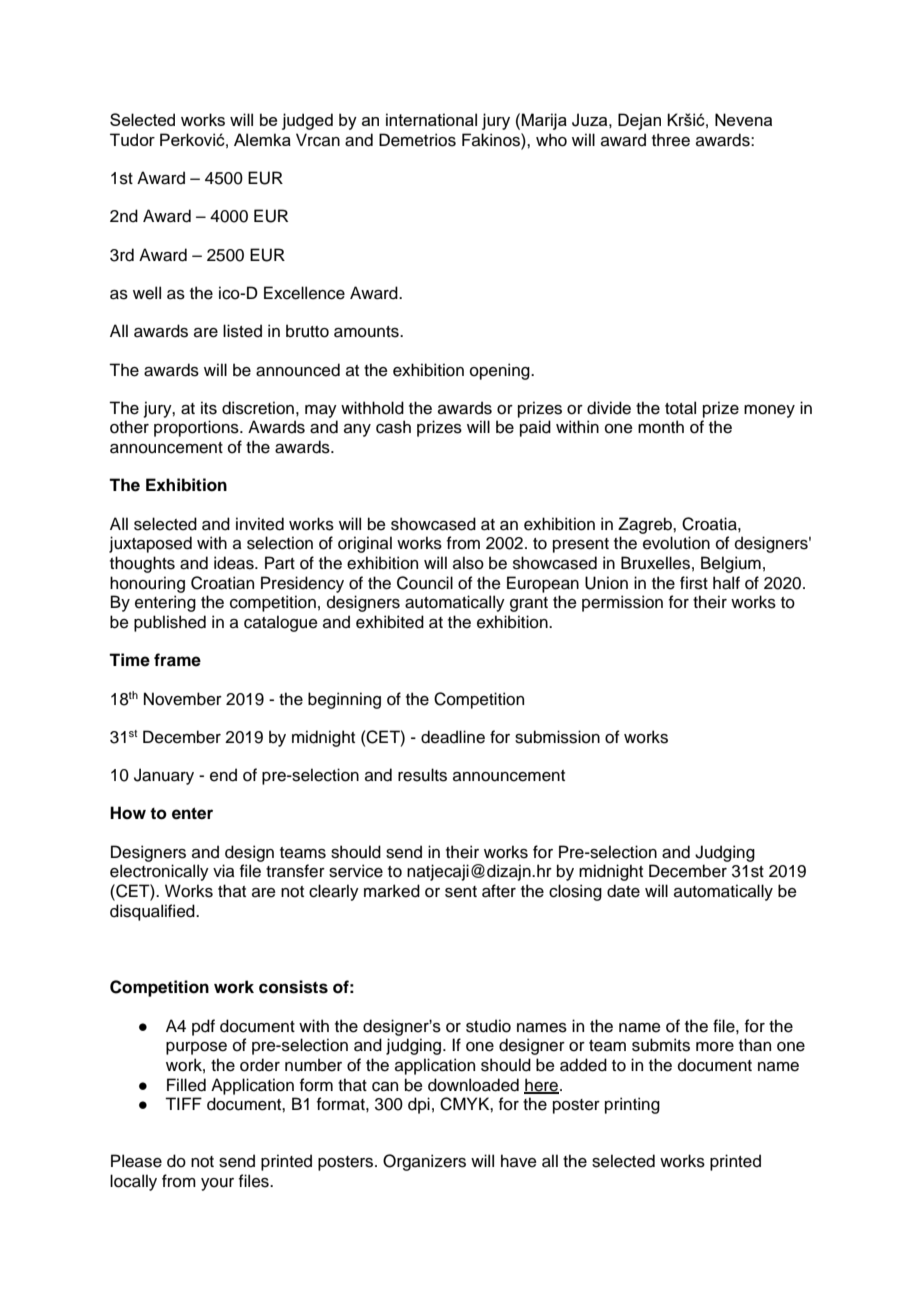  What do you see at coordinates (417, 140) in the document?
I see `Demetrios` at bounding box center [417, 140].
